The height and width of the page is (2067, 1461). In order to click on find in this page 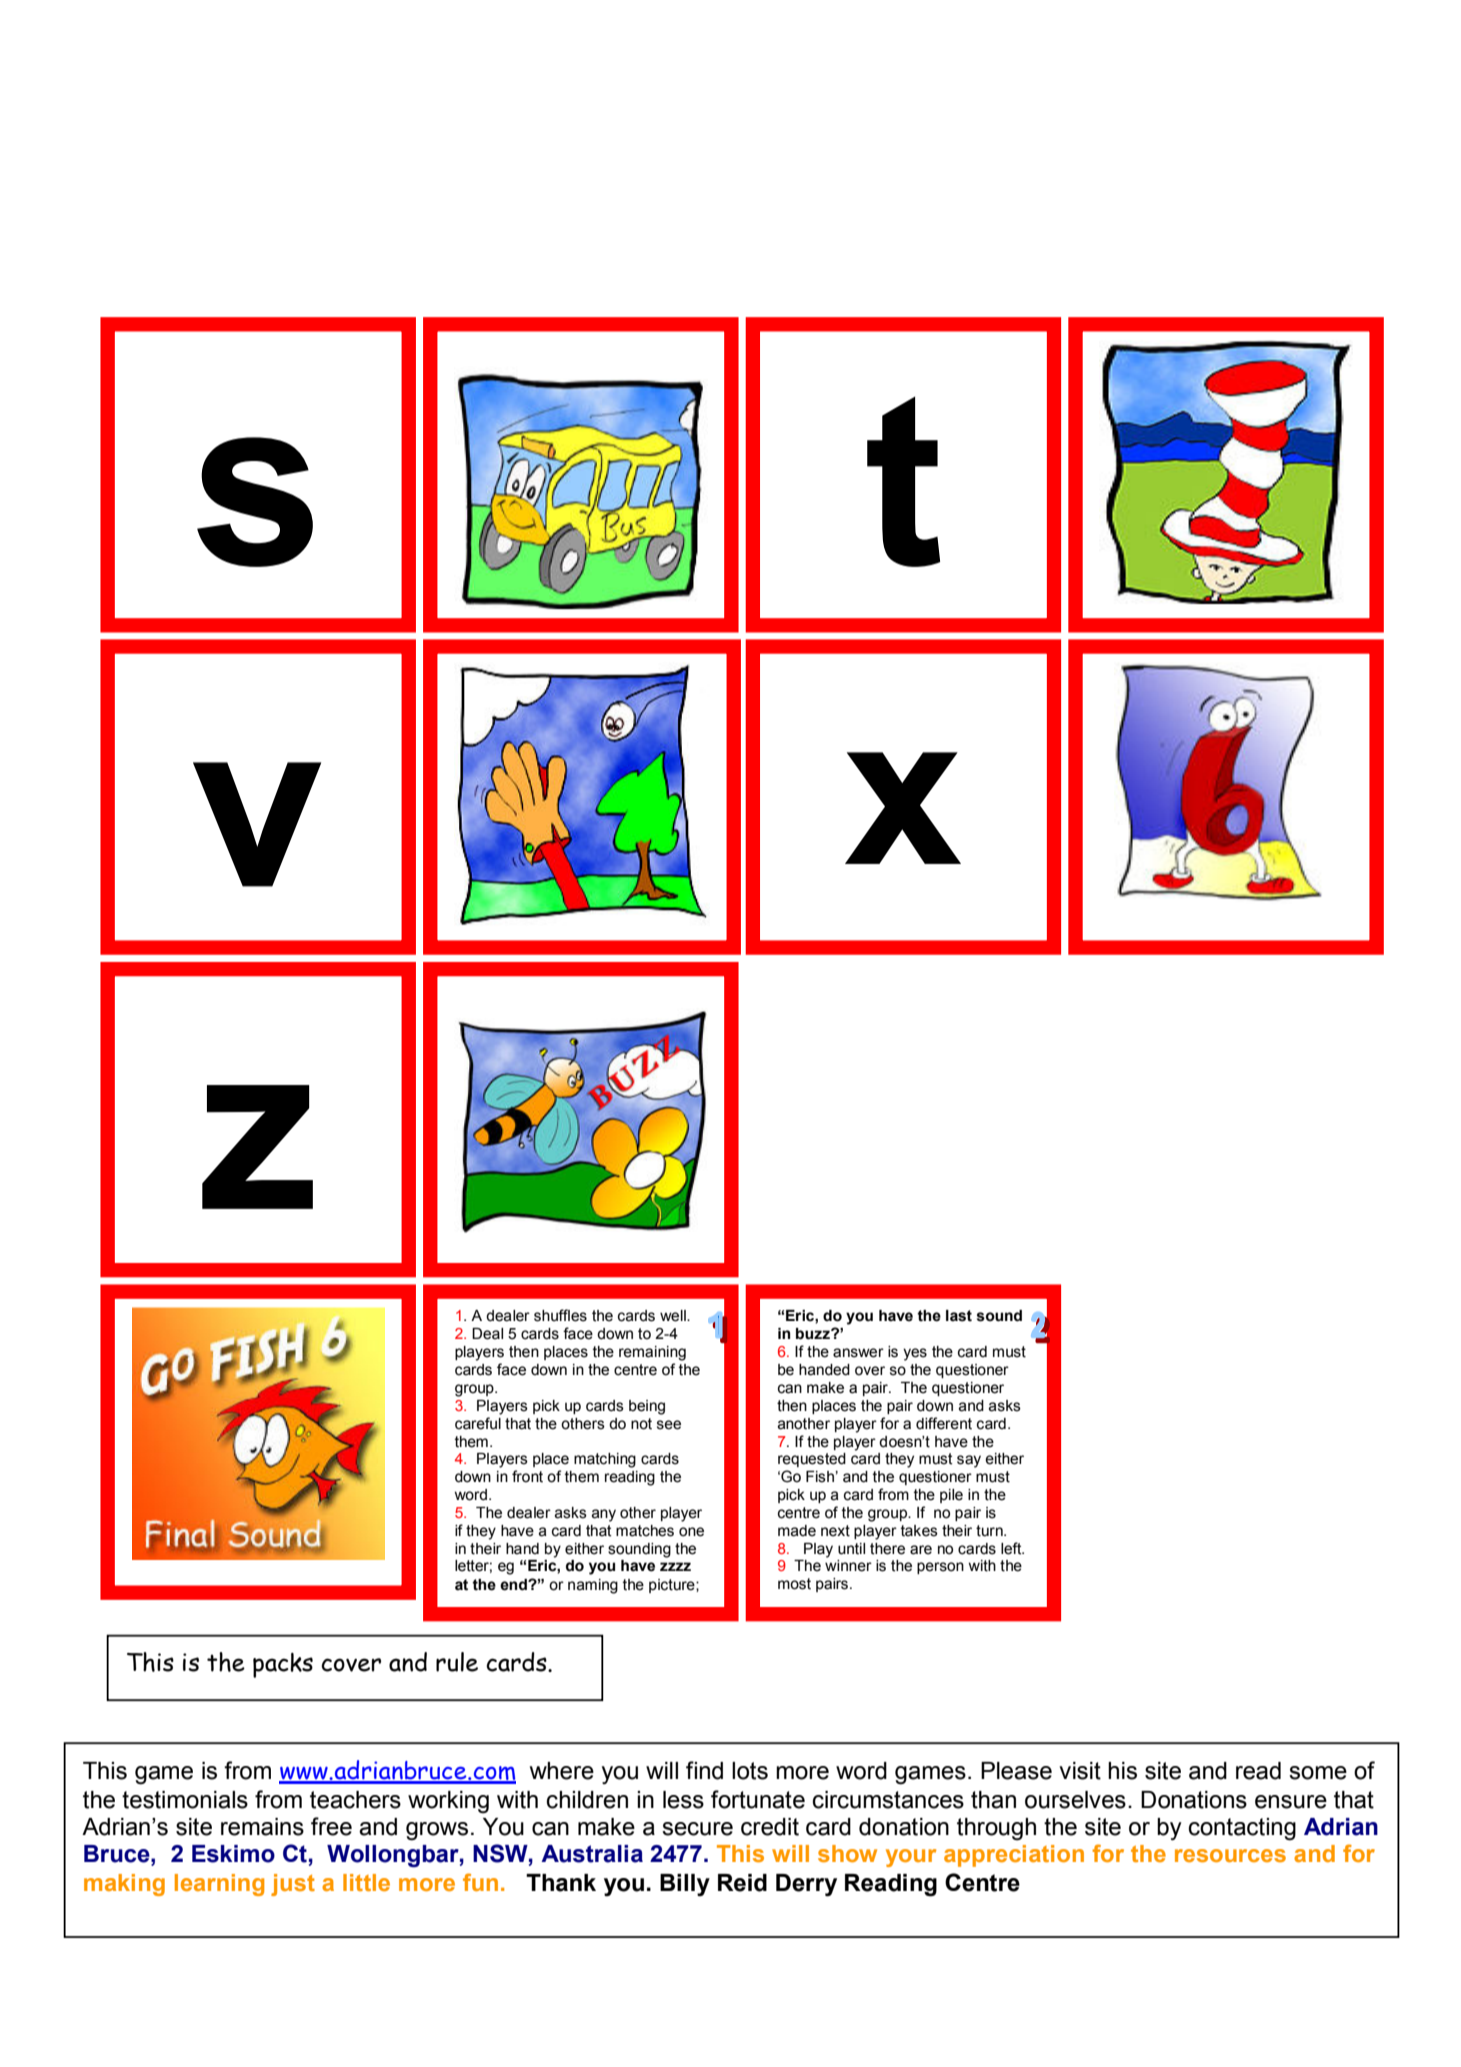, I will do `click(704, 1770)`.
